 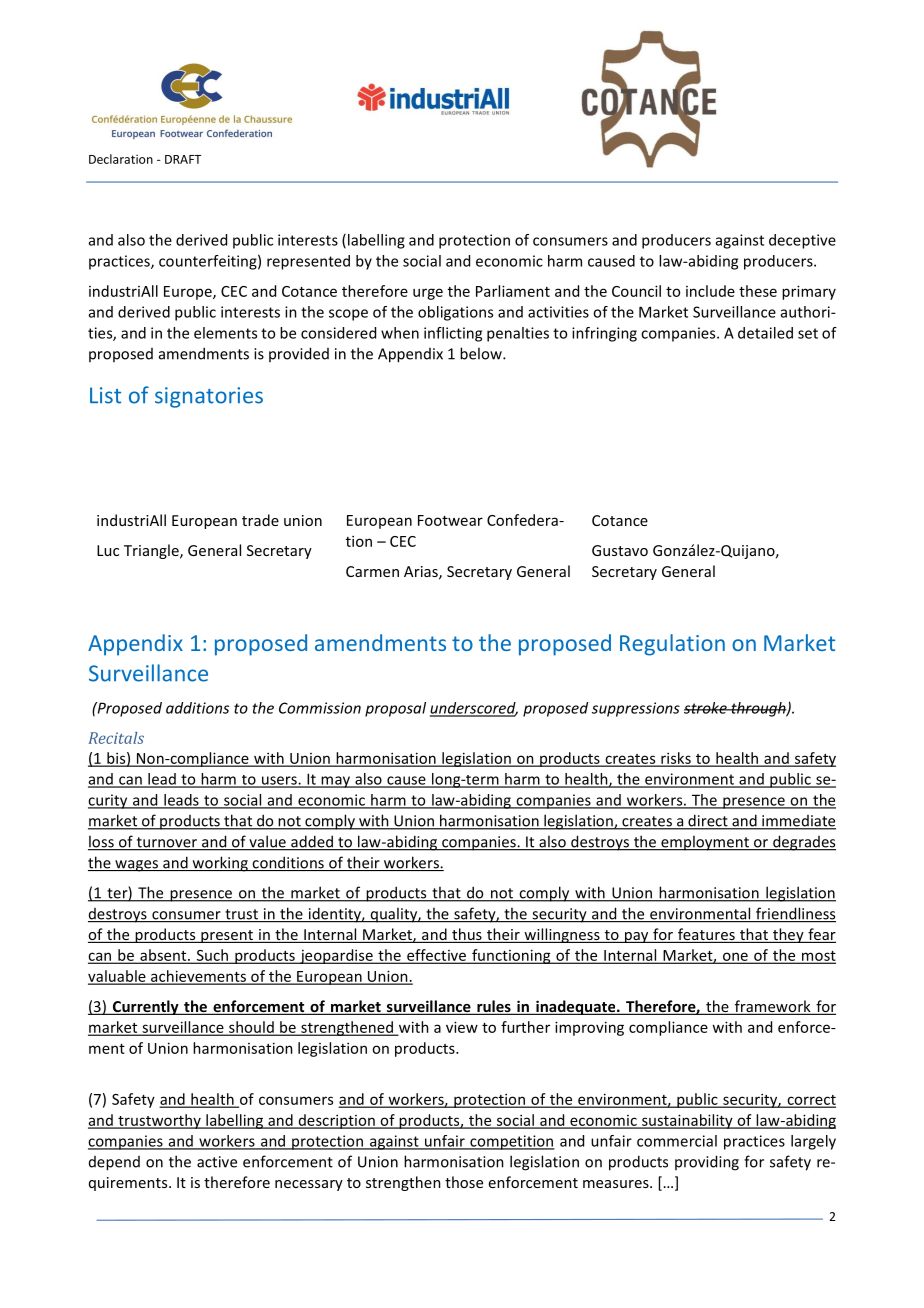 What do you see at coordinates (450, 520) in the screenshot?
I see `Footwear` at bounding box center [450, 520].
